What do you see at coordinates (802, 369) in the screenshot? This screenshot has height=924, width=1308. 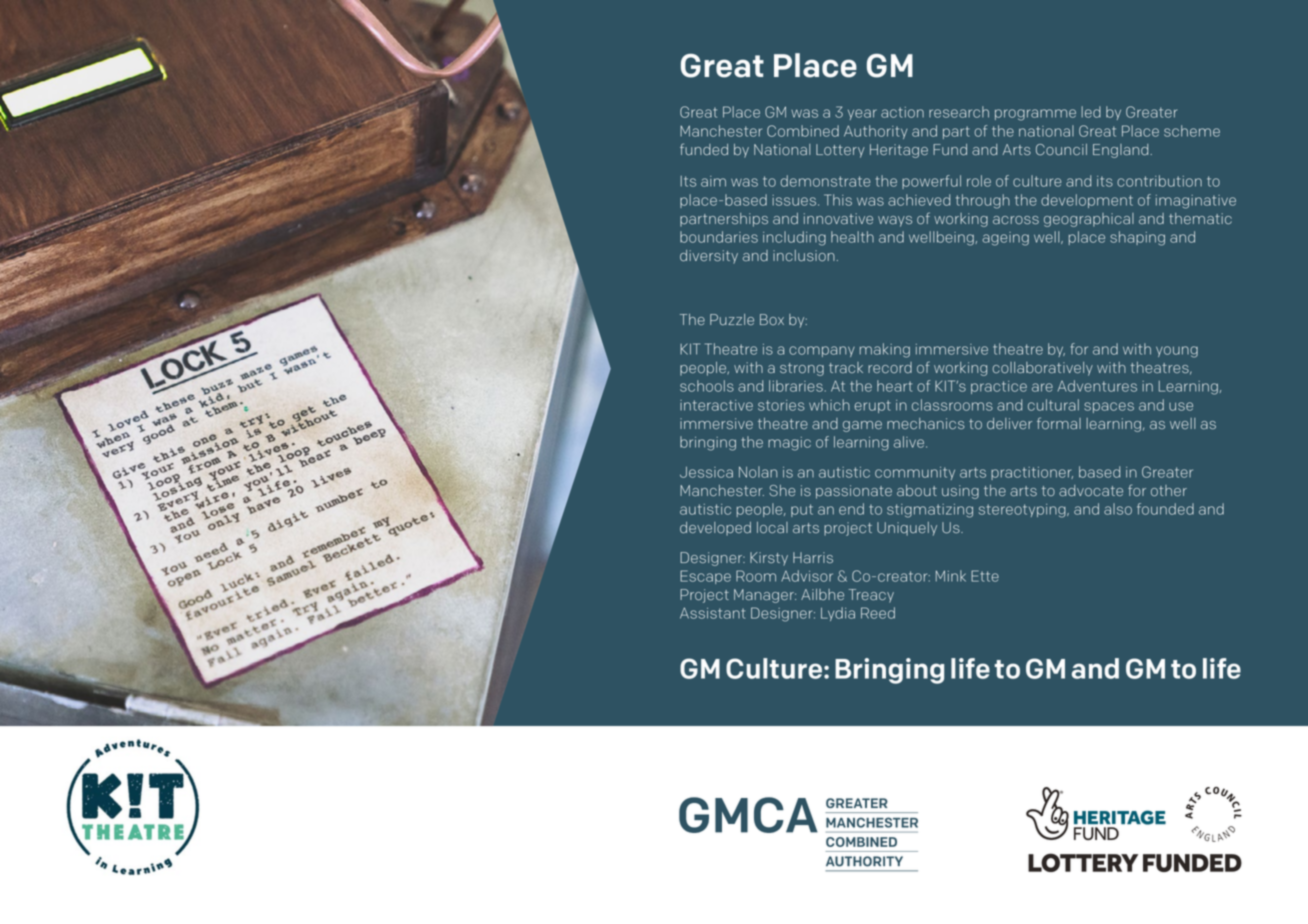 I see `strong` at bounding box center [802, 369].
